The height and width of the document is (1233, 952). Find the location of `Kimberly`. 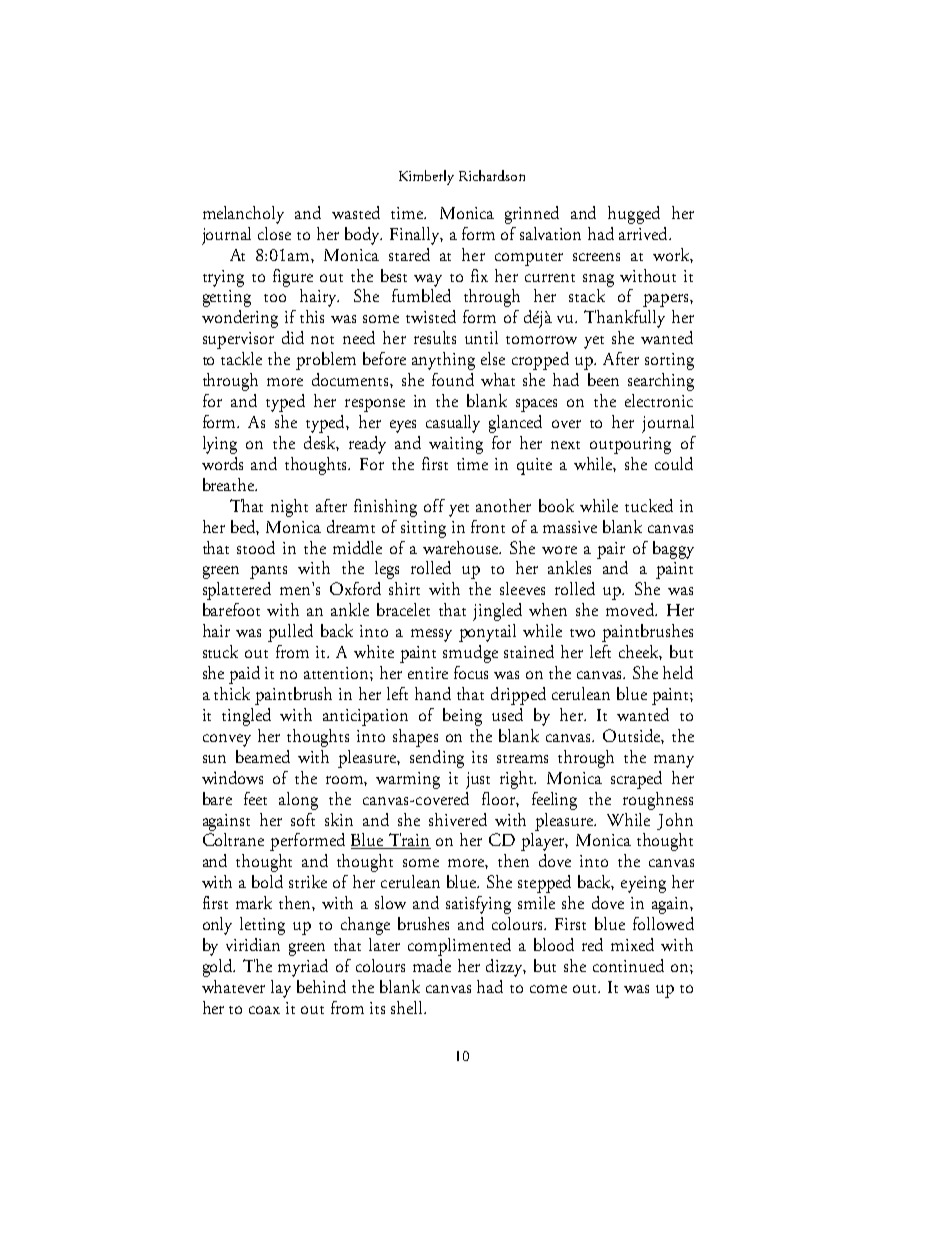

Kimberly is located at coordinates (426, 177).
